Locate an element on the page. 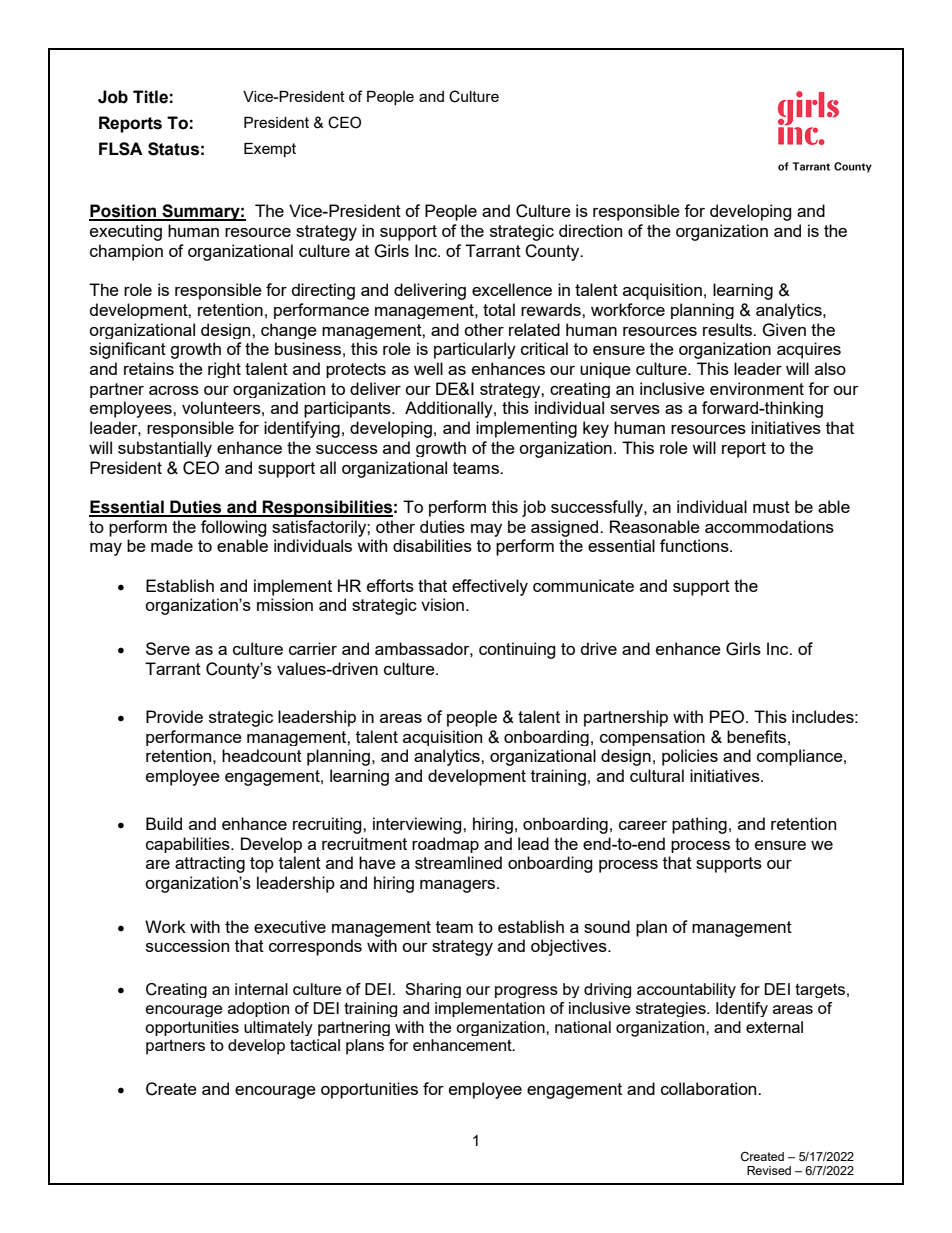 This document has width=952, height=1233. Exempt is located at coordinates (270, 150).
